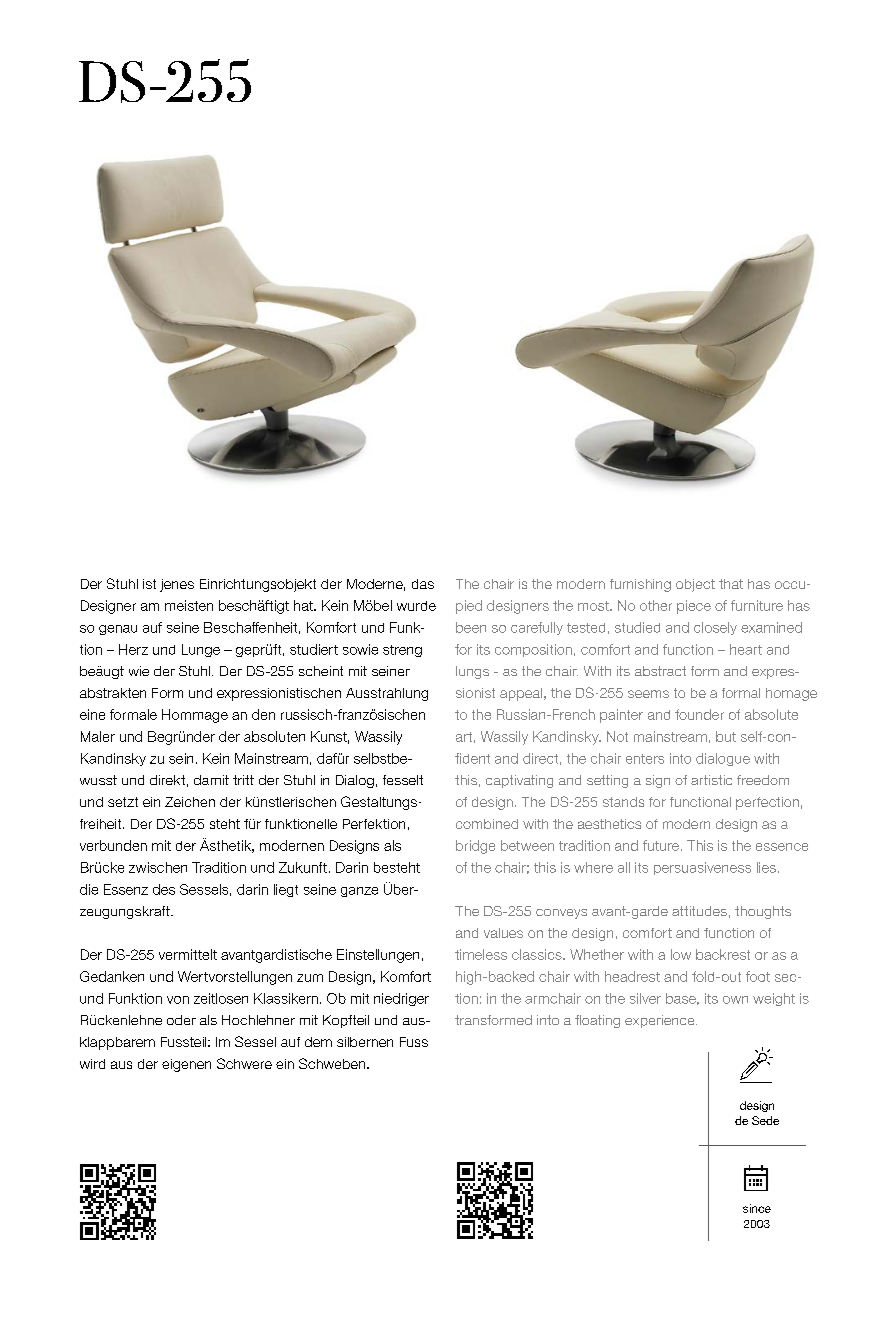 This screenshot has width=896, height=1333. What do you see at coordinates (423, 584) in the screenshot?
I see `das` at bounding box center [423, 584].
